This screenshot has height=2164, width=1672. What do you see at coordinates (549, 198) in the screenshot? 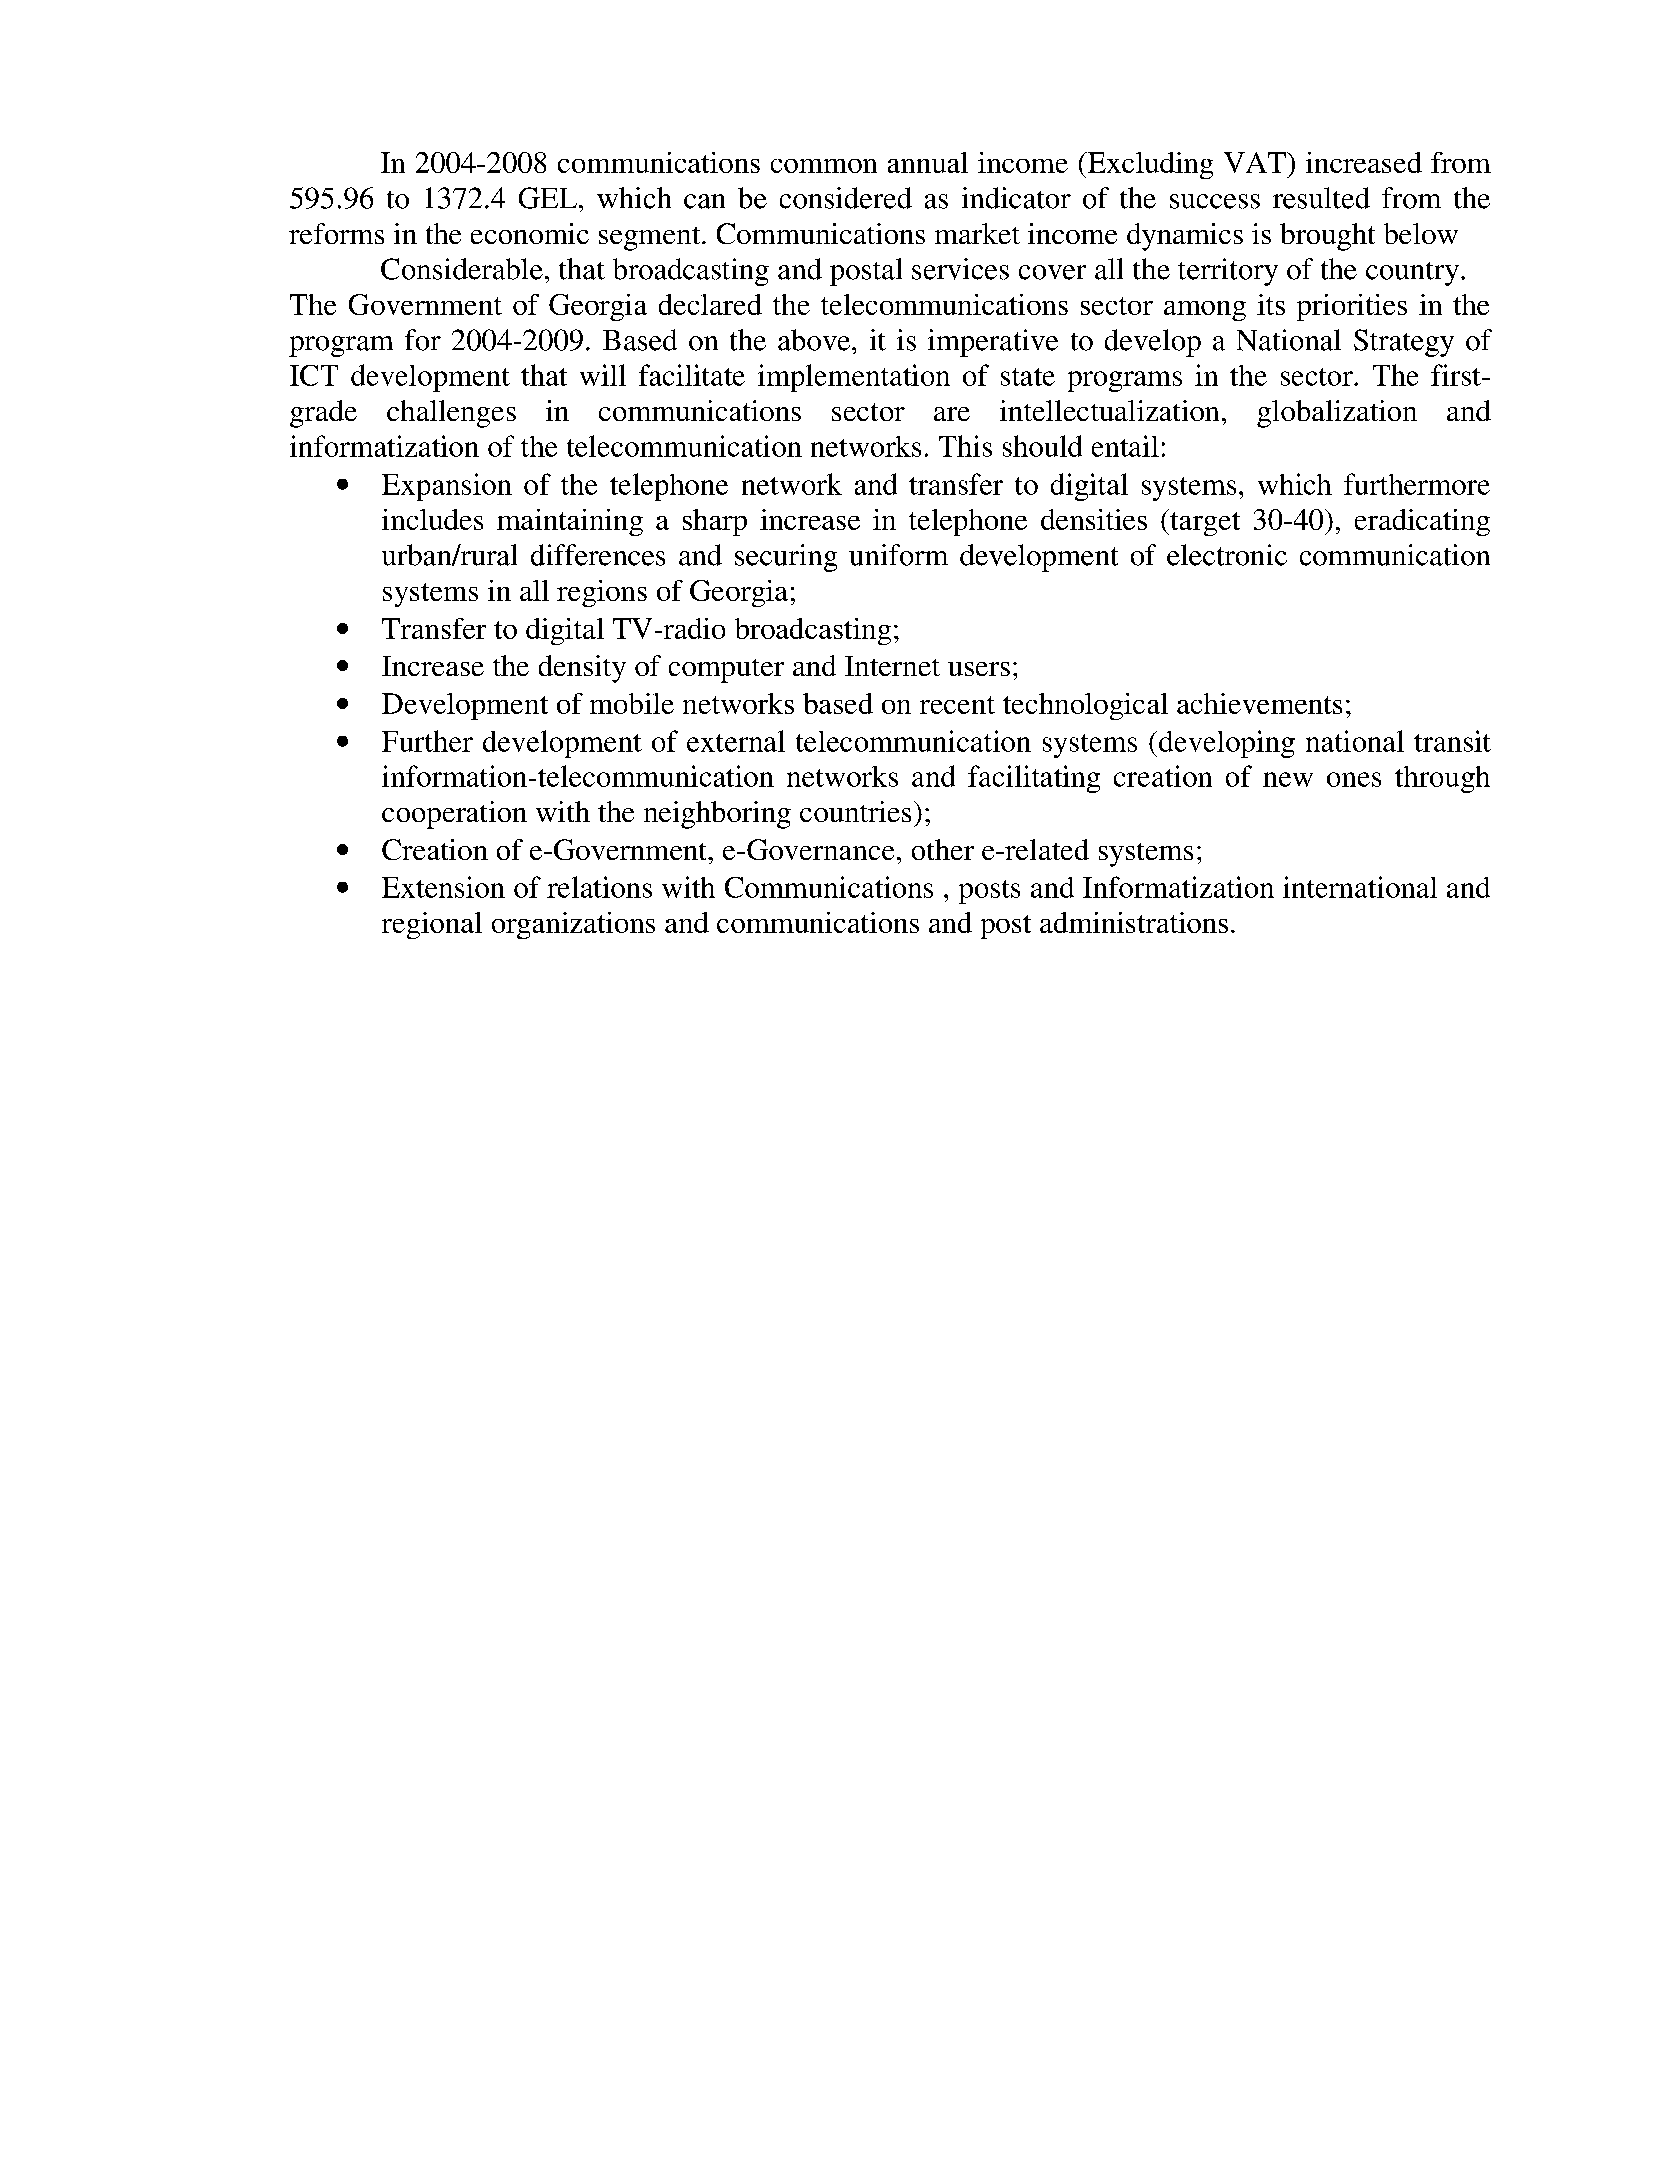
I see `GEL` at bounding box center [549, 198].
